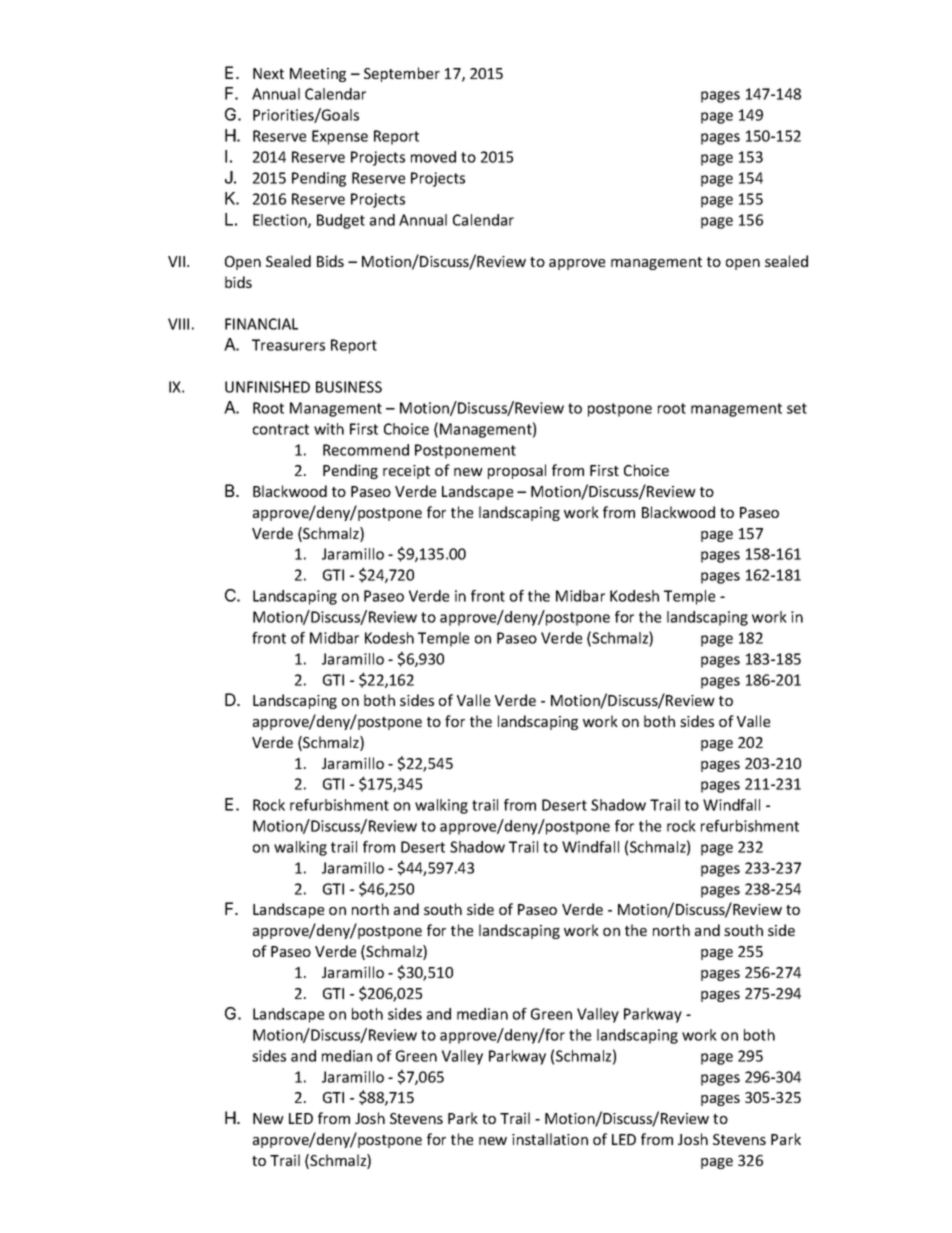 The image size is (952, 1233). What do you see at coordinates (268, 73) in the image?
I see `Next` at bounding box center [268, 73].
